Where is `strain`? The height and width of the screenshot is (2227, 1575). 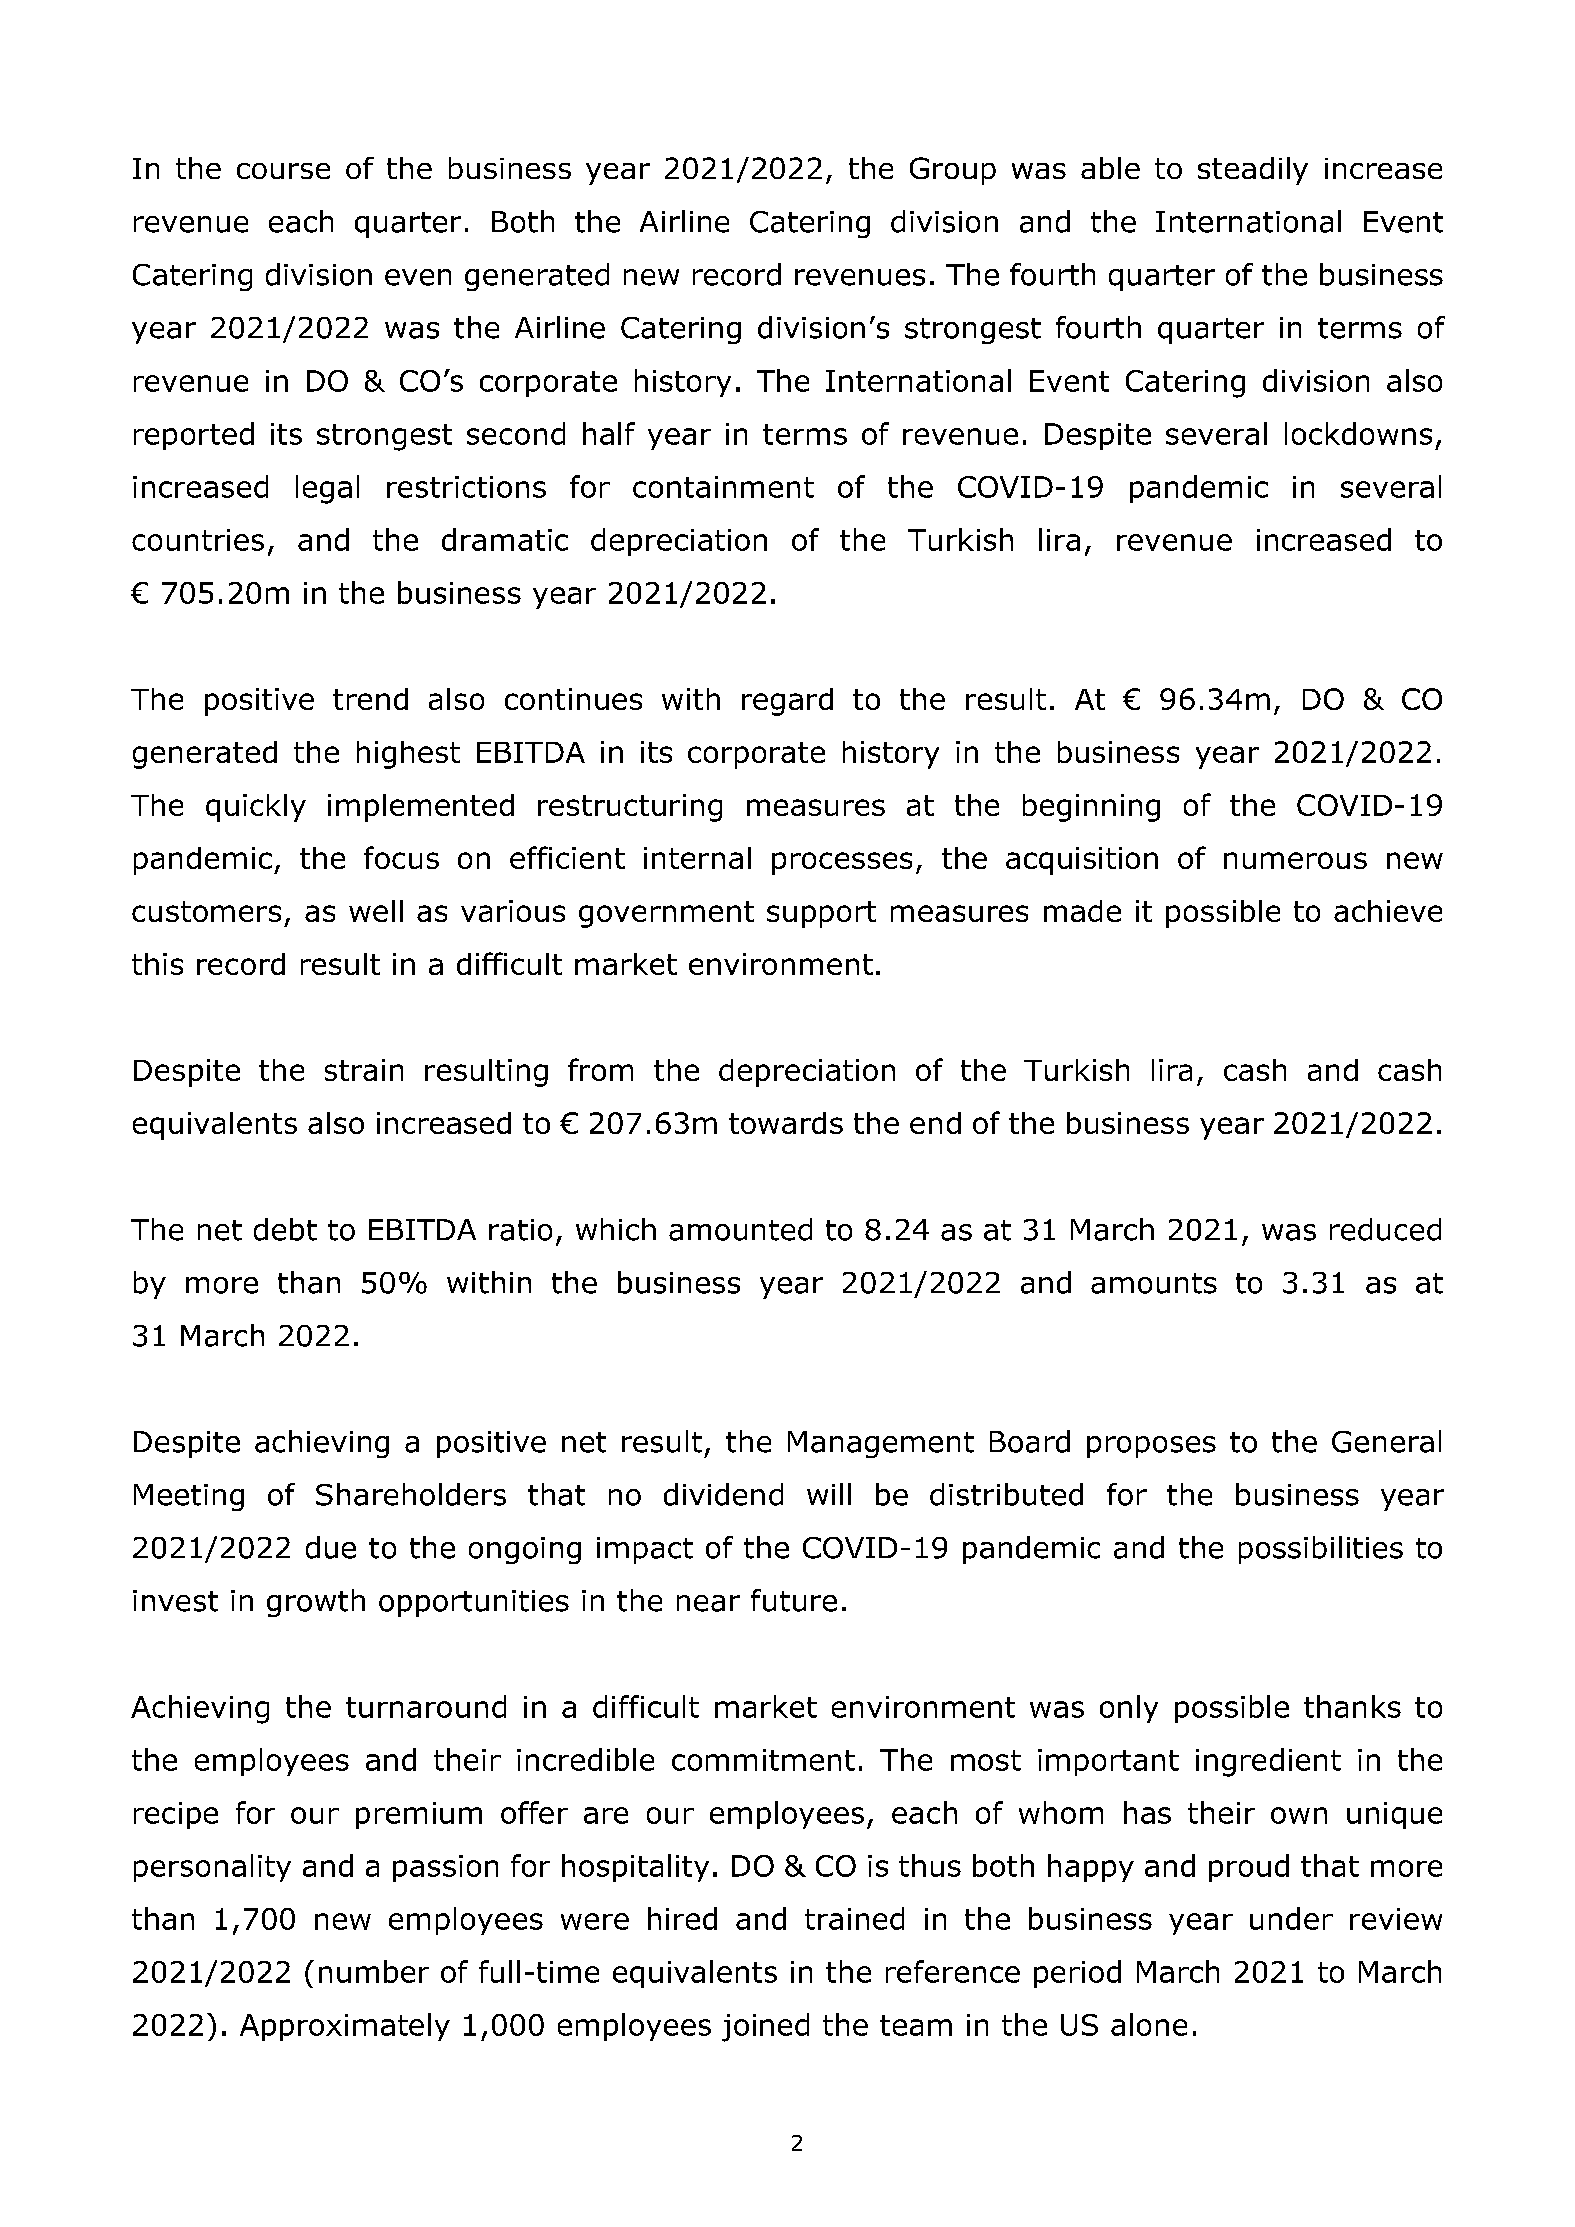 strain is located at coordinates (364, 1070).
